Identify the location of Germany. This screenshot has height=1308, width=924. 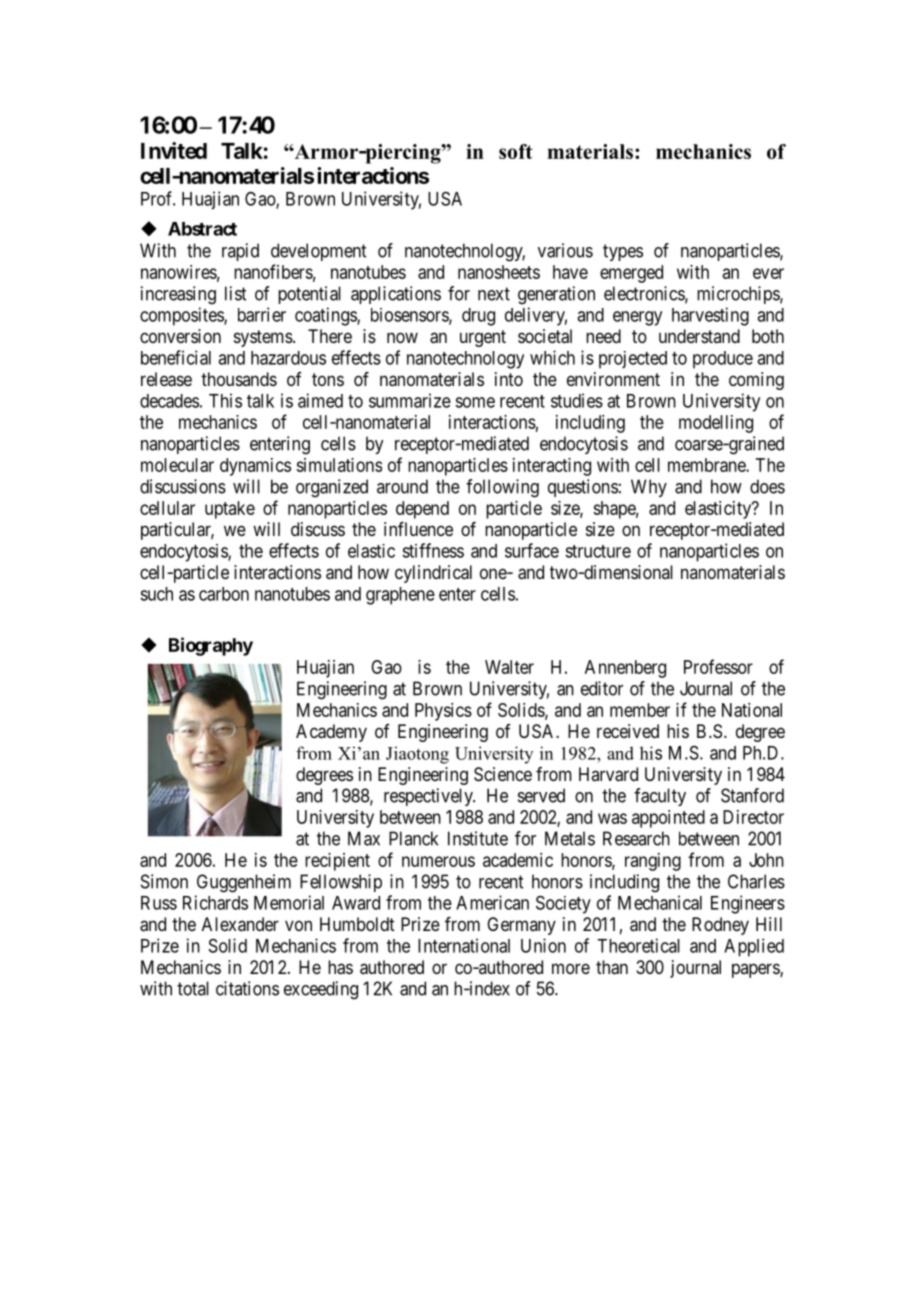
(521, 926).
